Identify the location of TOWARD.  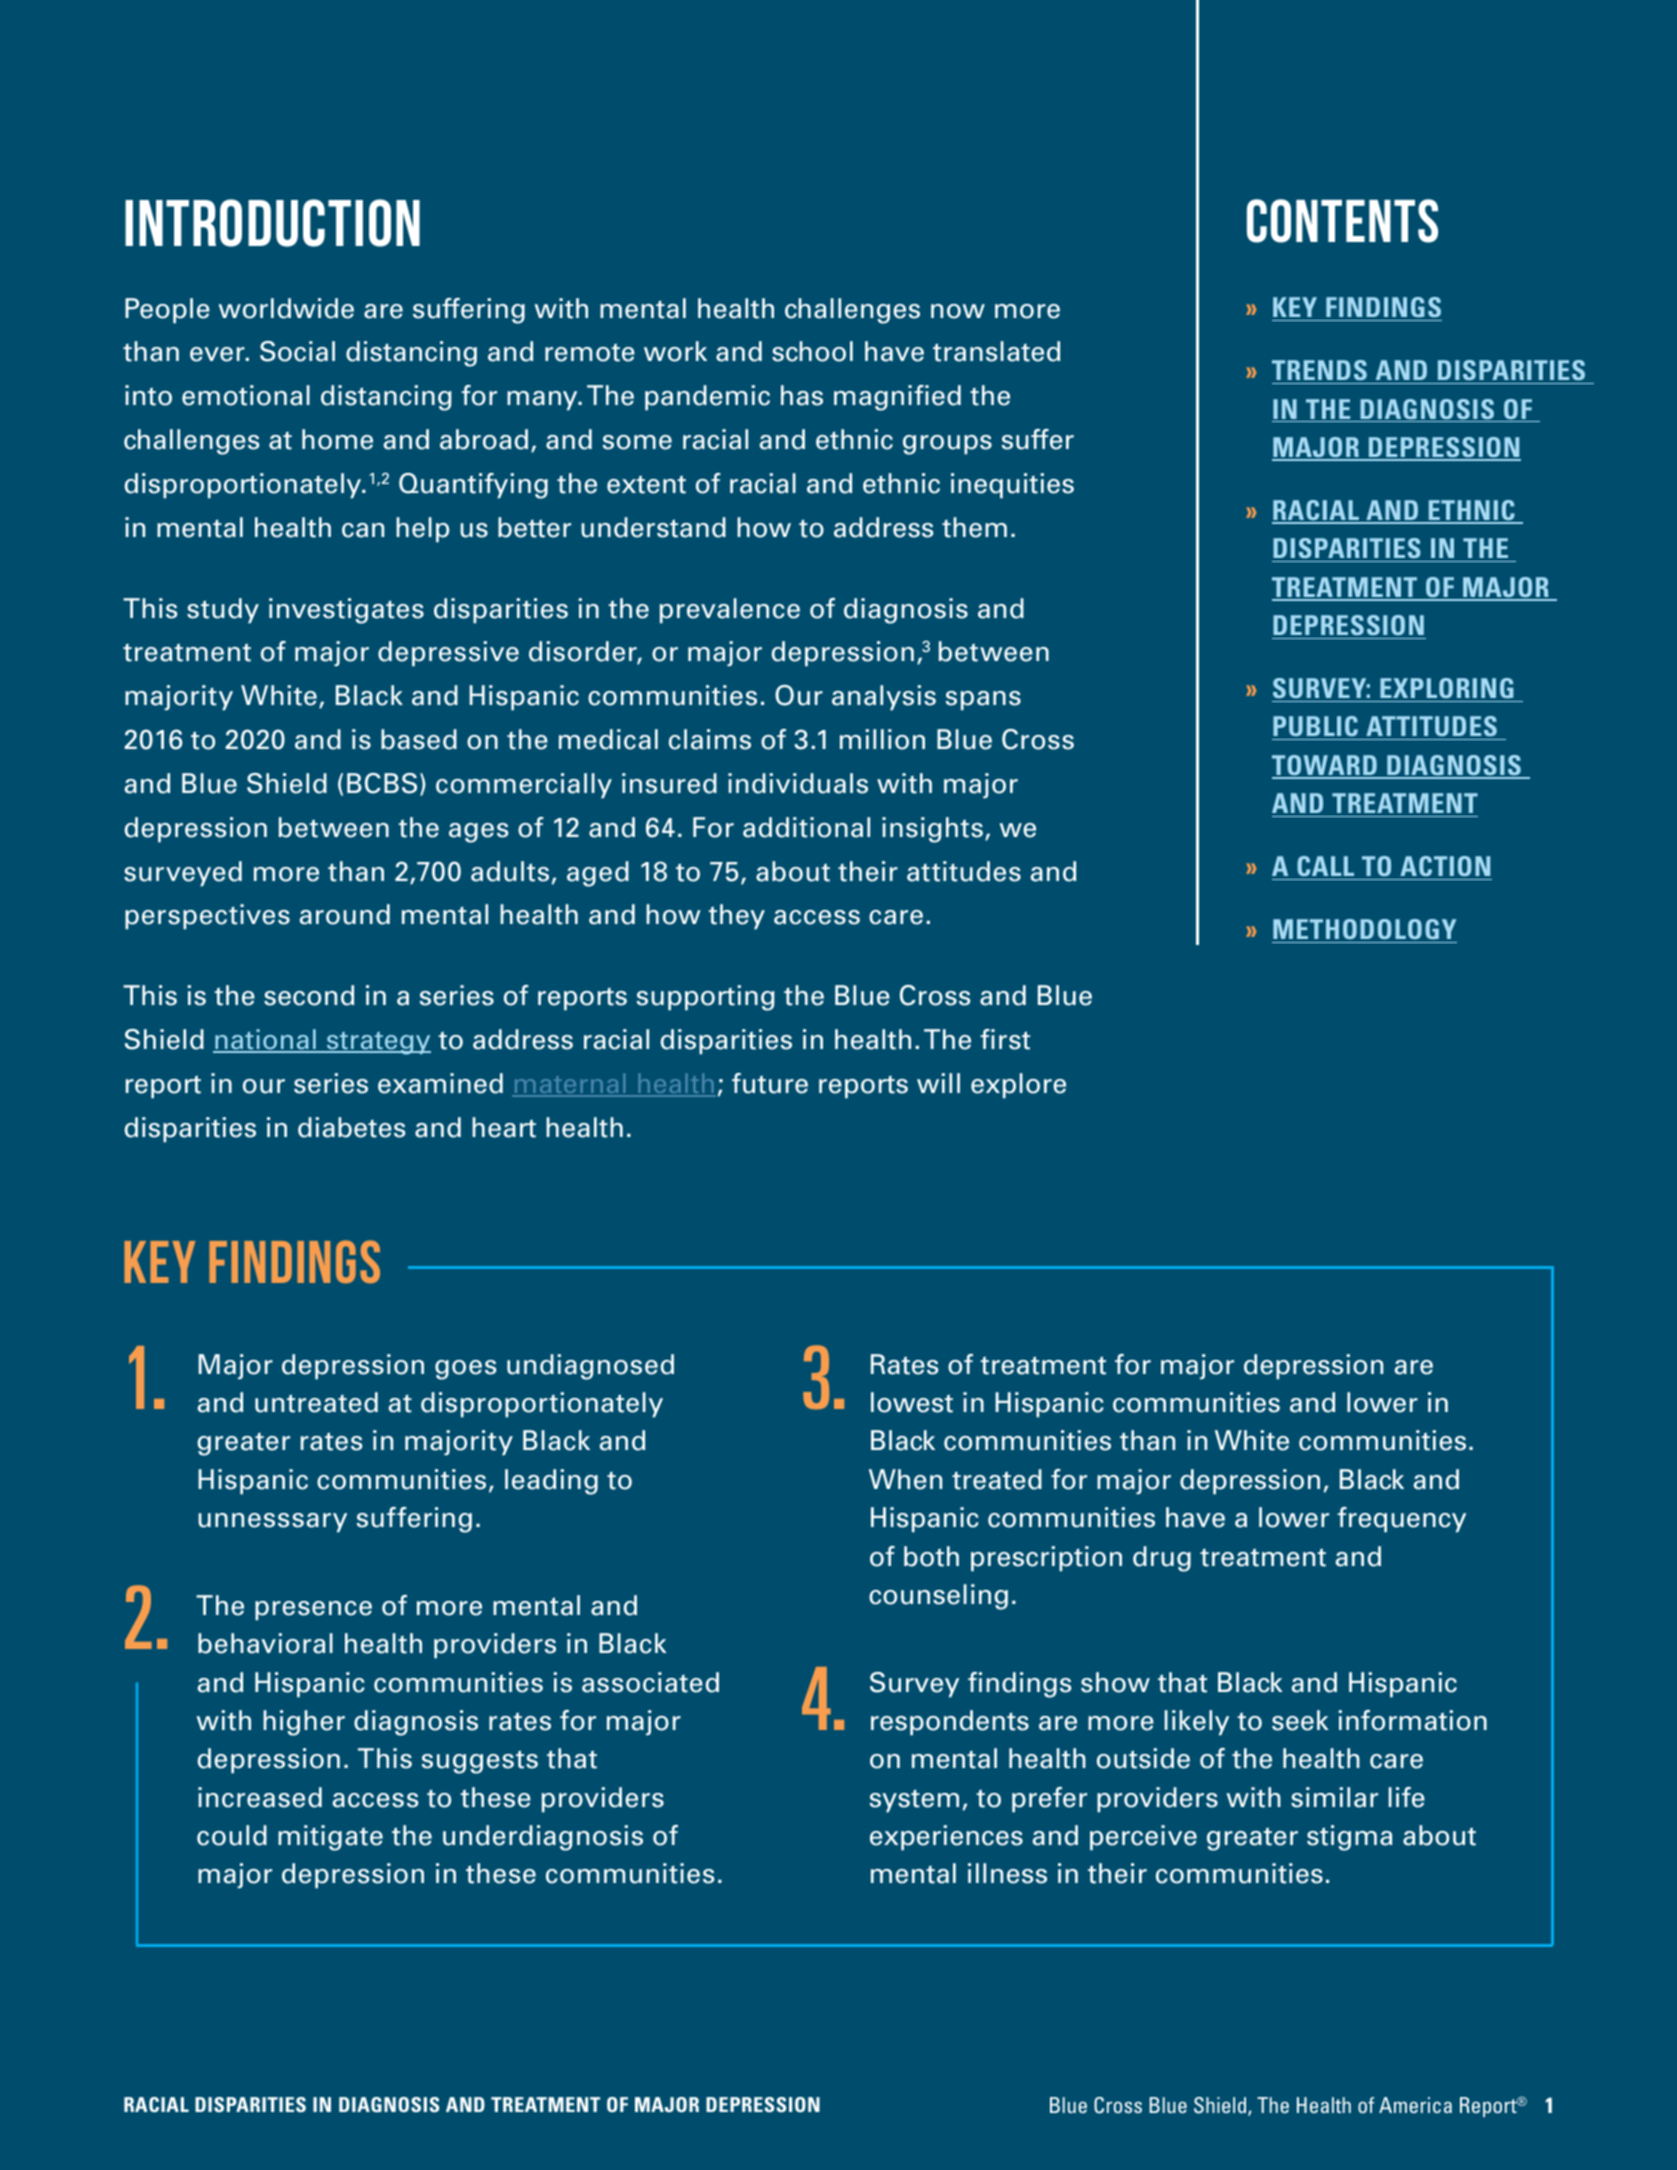
(1326, 766).
